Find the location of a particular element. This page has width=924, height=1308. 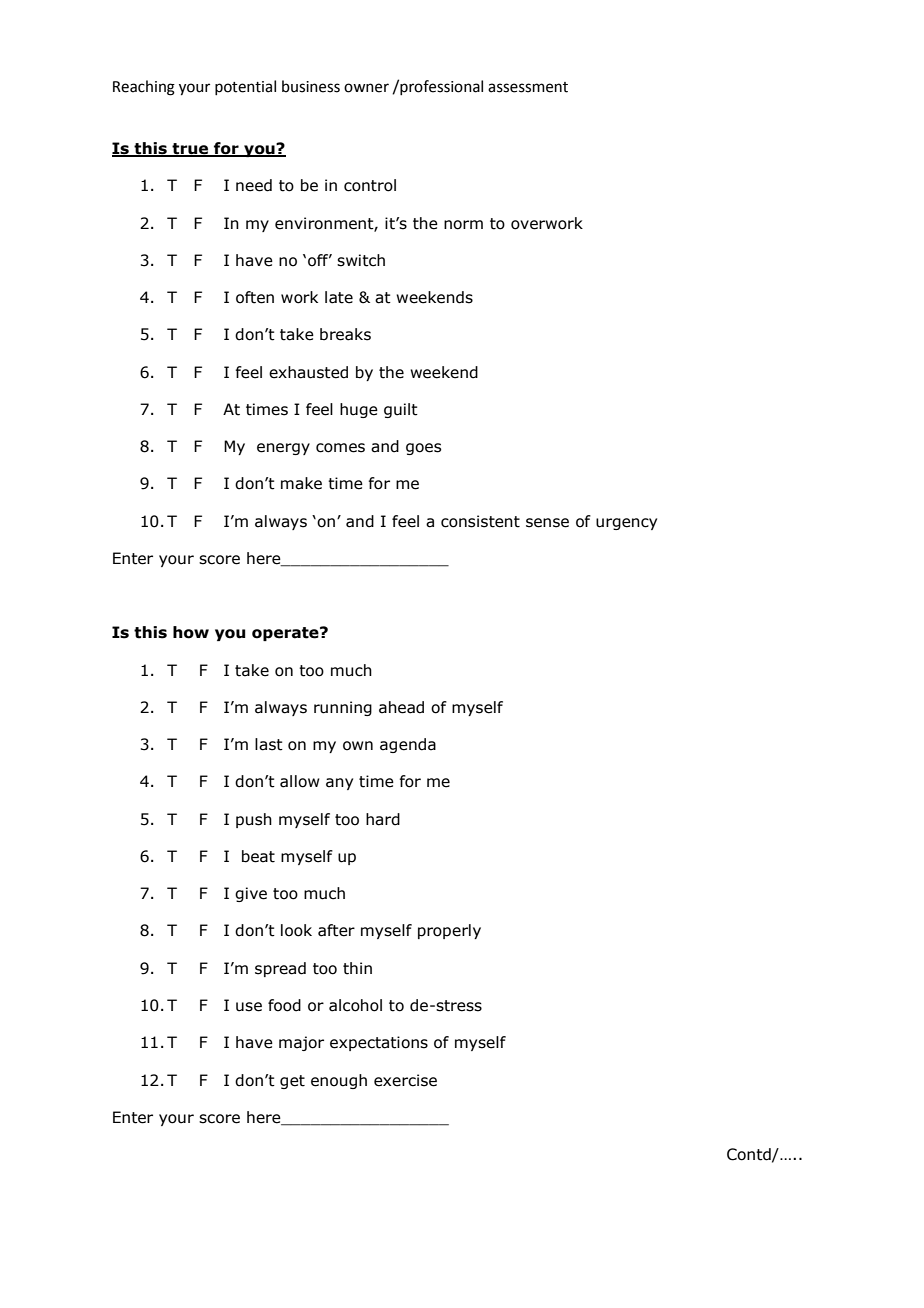

properly is located at coordinates (449, 931).
